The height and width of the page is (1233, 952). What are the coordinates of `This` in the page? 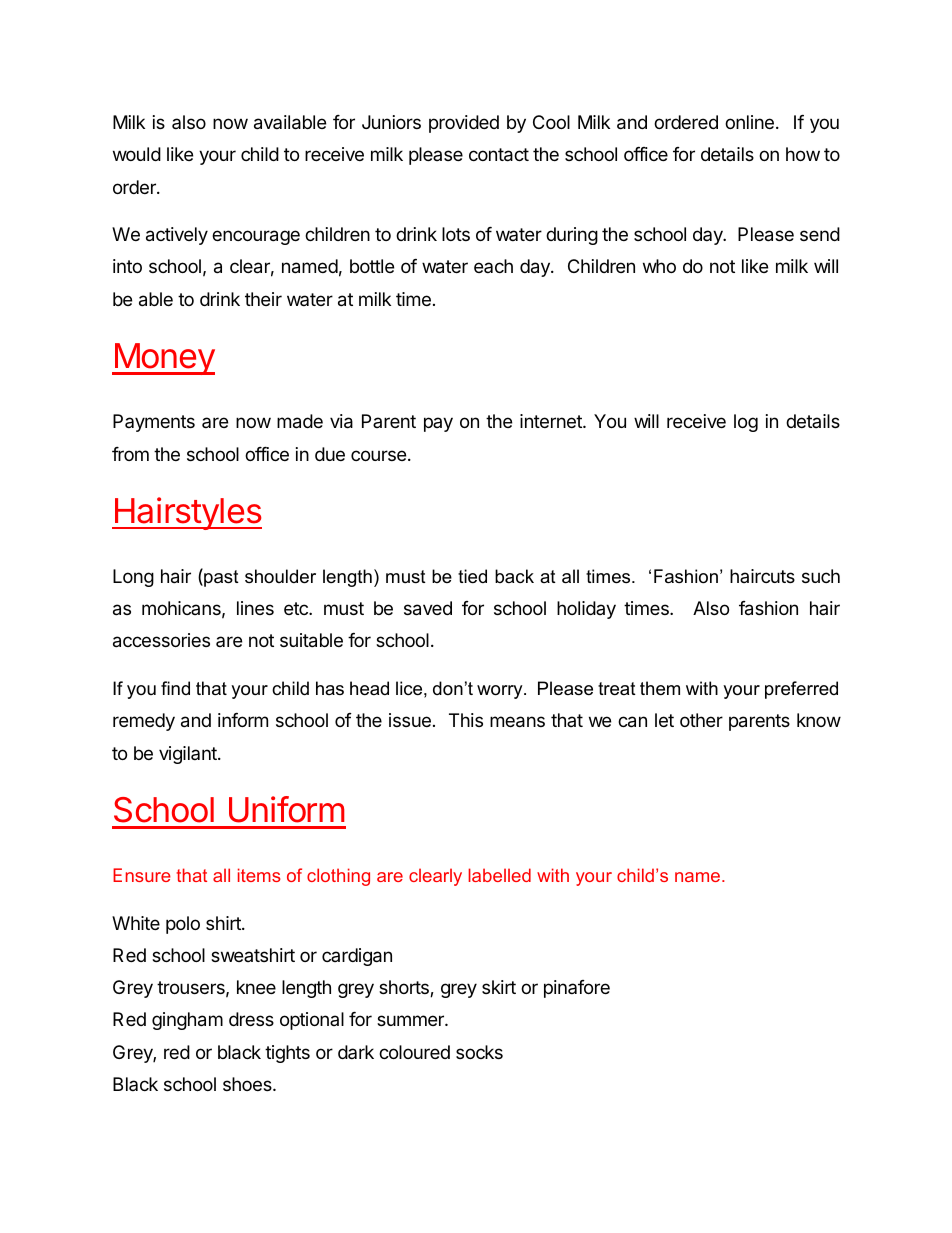 It's located at (466, 720).
